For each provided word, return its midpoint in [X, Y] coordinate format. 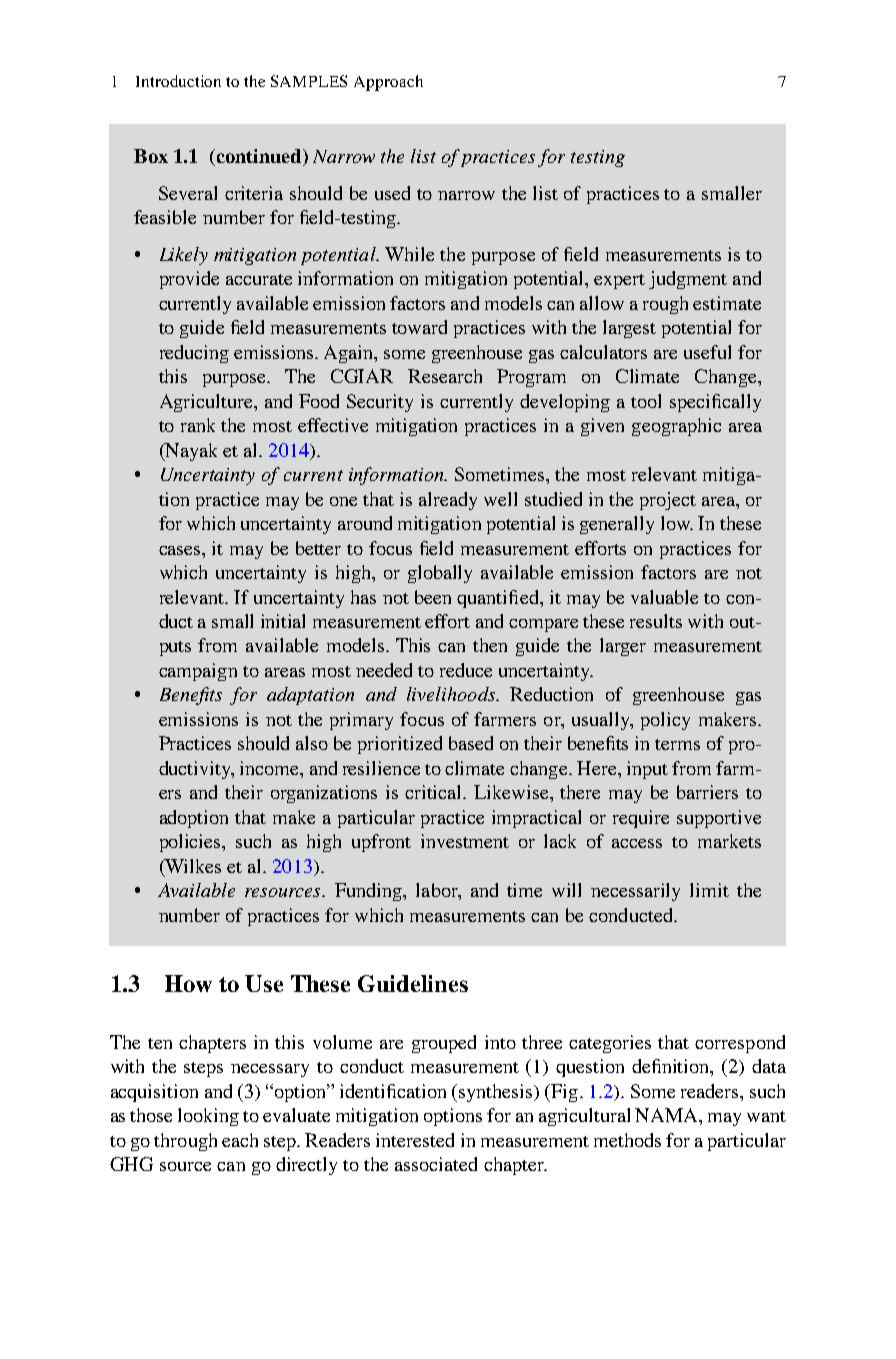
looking [208, 1117]
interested [415, 1140]
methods [627, 1140]
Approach [388, 83]
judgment [688, 280]
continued [259, 157]
